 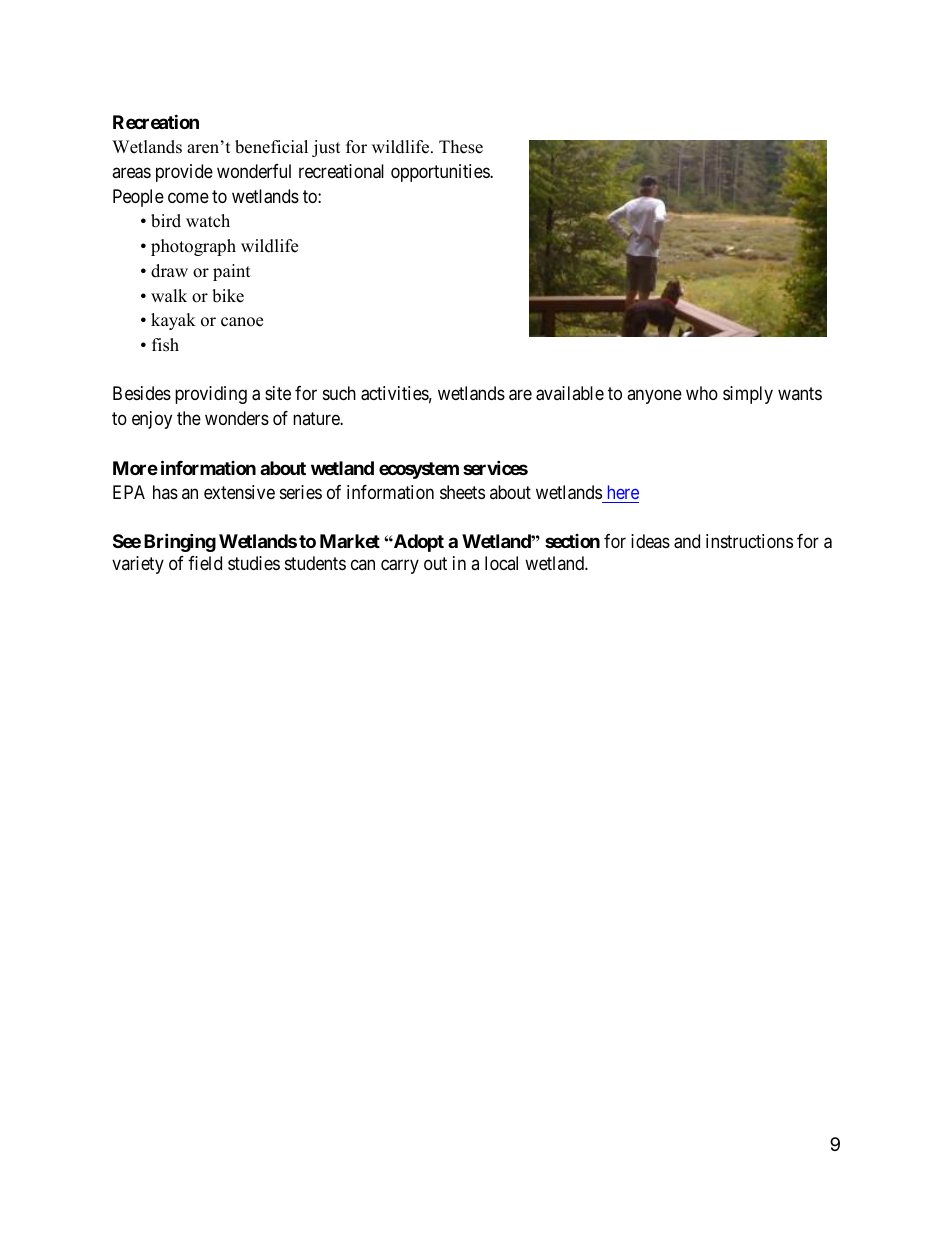 I want to click on fish, so click(x=165, y=345).
